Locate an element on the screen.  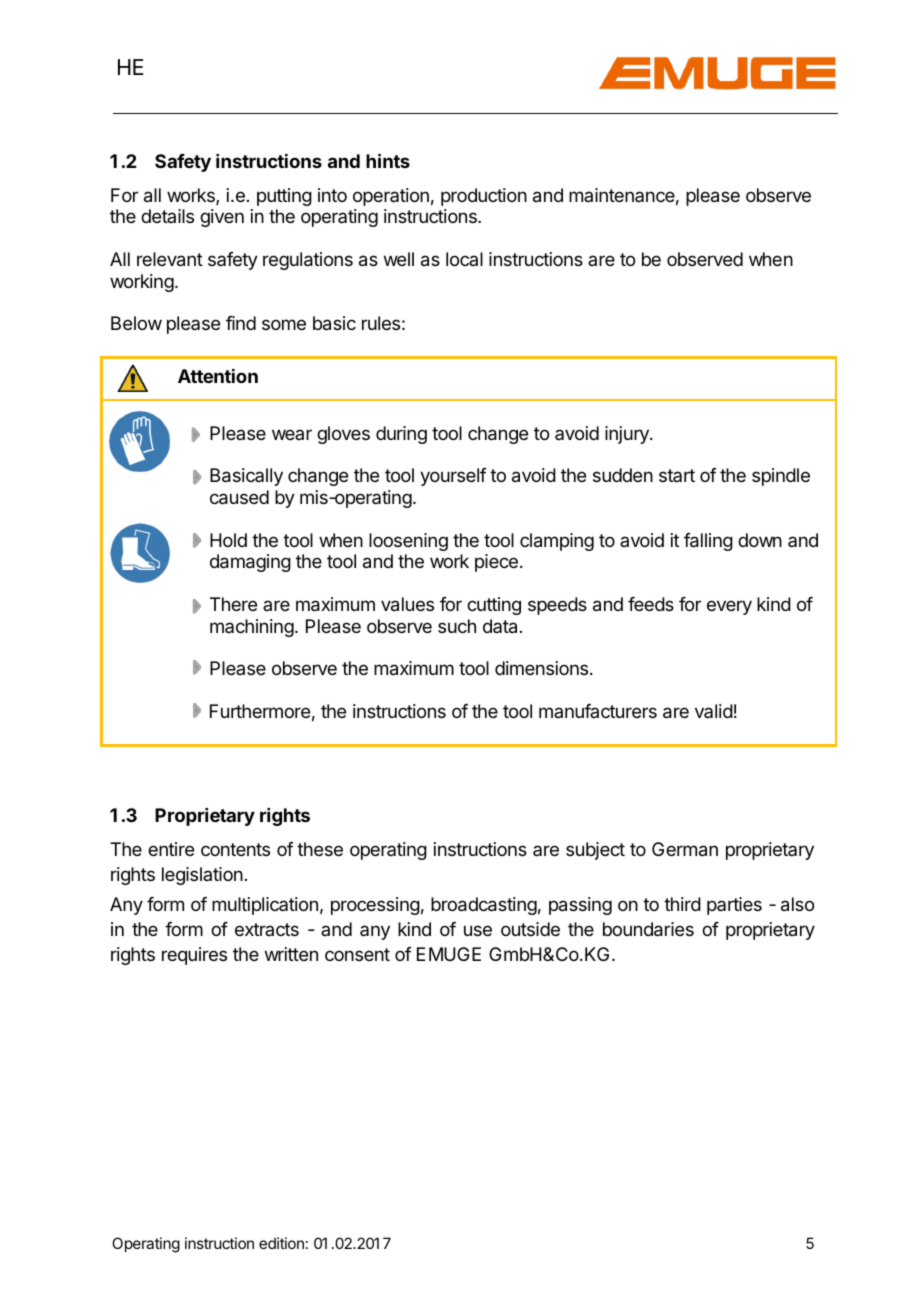
Hold is located at coordinates (228, 540).
